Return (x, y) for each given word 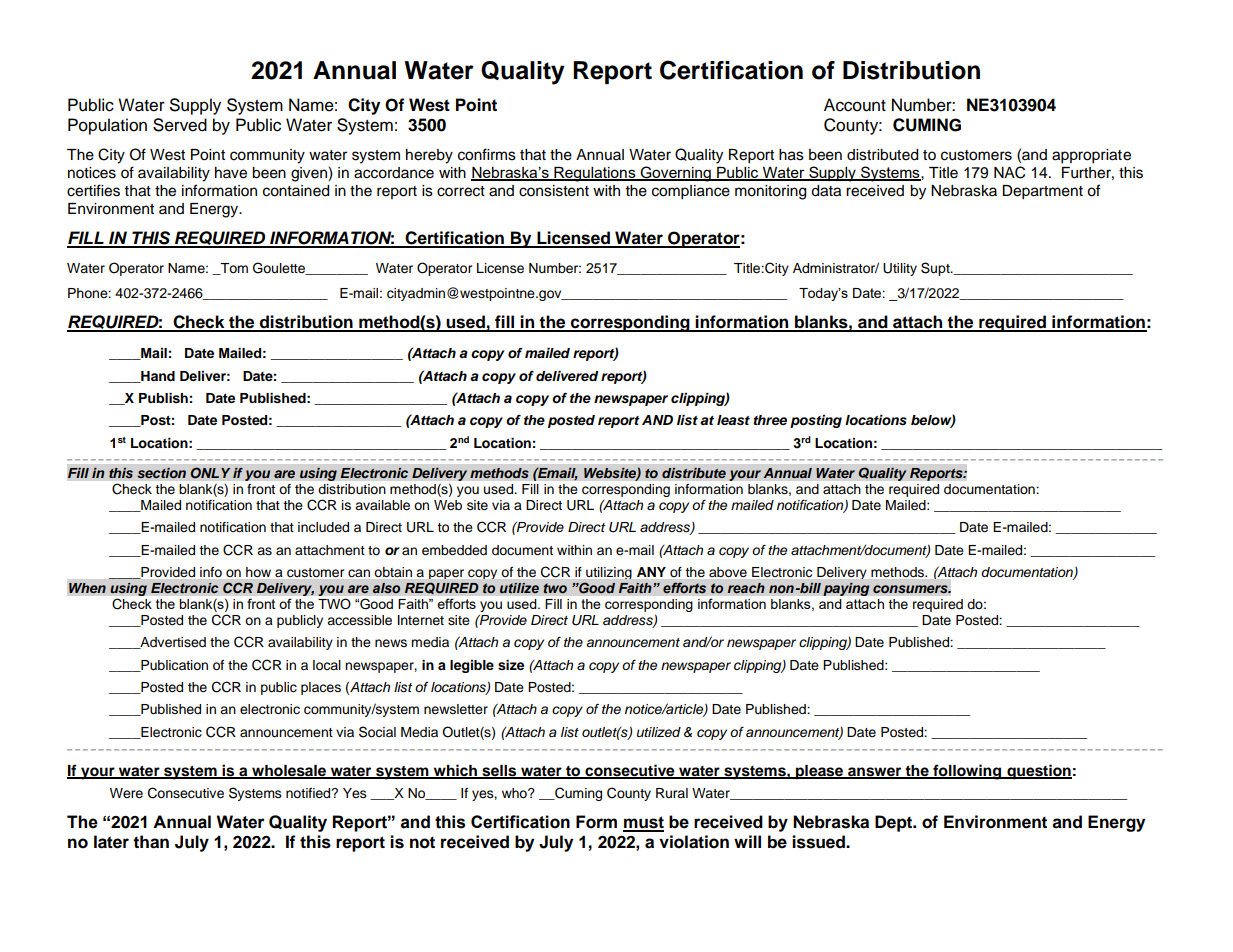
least (733, 420)
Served (180, 125)
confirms (487, 154)
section (161, 473)
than (151, 842)
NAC (1009, 172)
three (770, 420)
